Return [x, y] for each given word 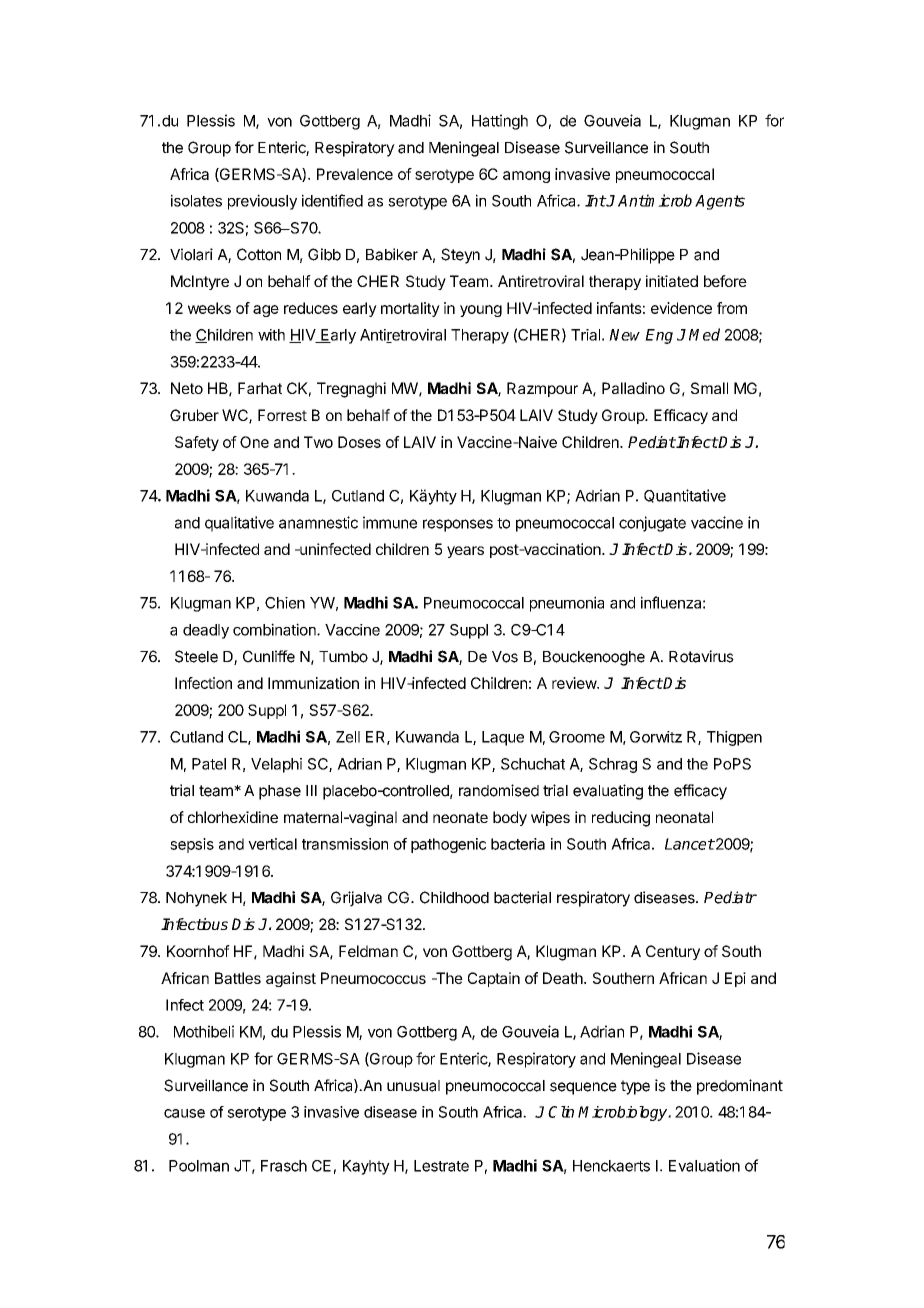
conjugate [652, 524]
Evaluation [704, 1165]
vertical [272, 844]
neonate [460, 817]
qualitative [239, 524]
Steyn [460, 256]
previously [262, 202]
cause [184, 1113]
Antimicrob [655, 200]
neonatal [684, 817]
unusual [413, 1086]
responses [458, 525]
